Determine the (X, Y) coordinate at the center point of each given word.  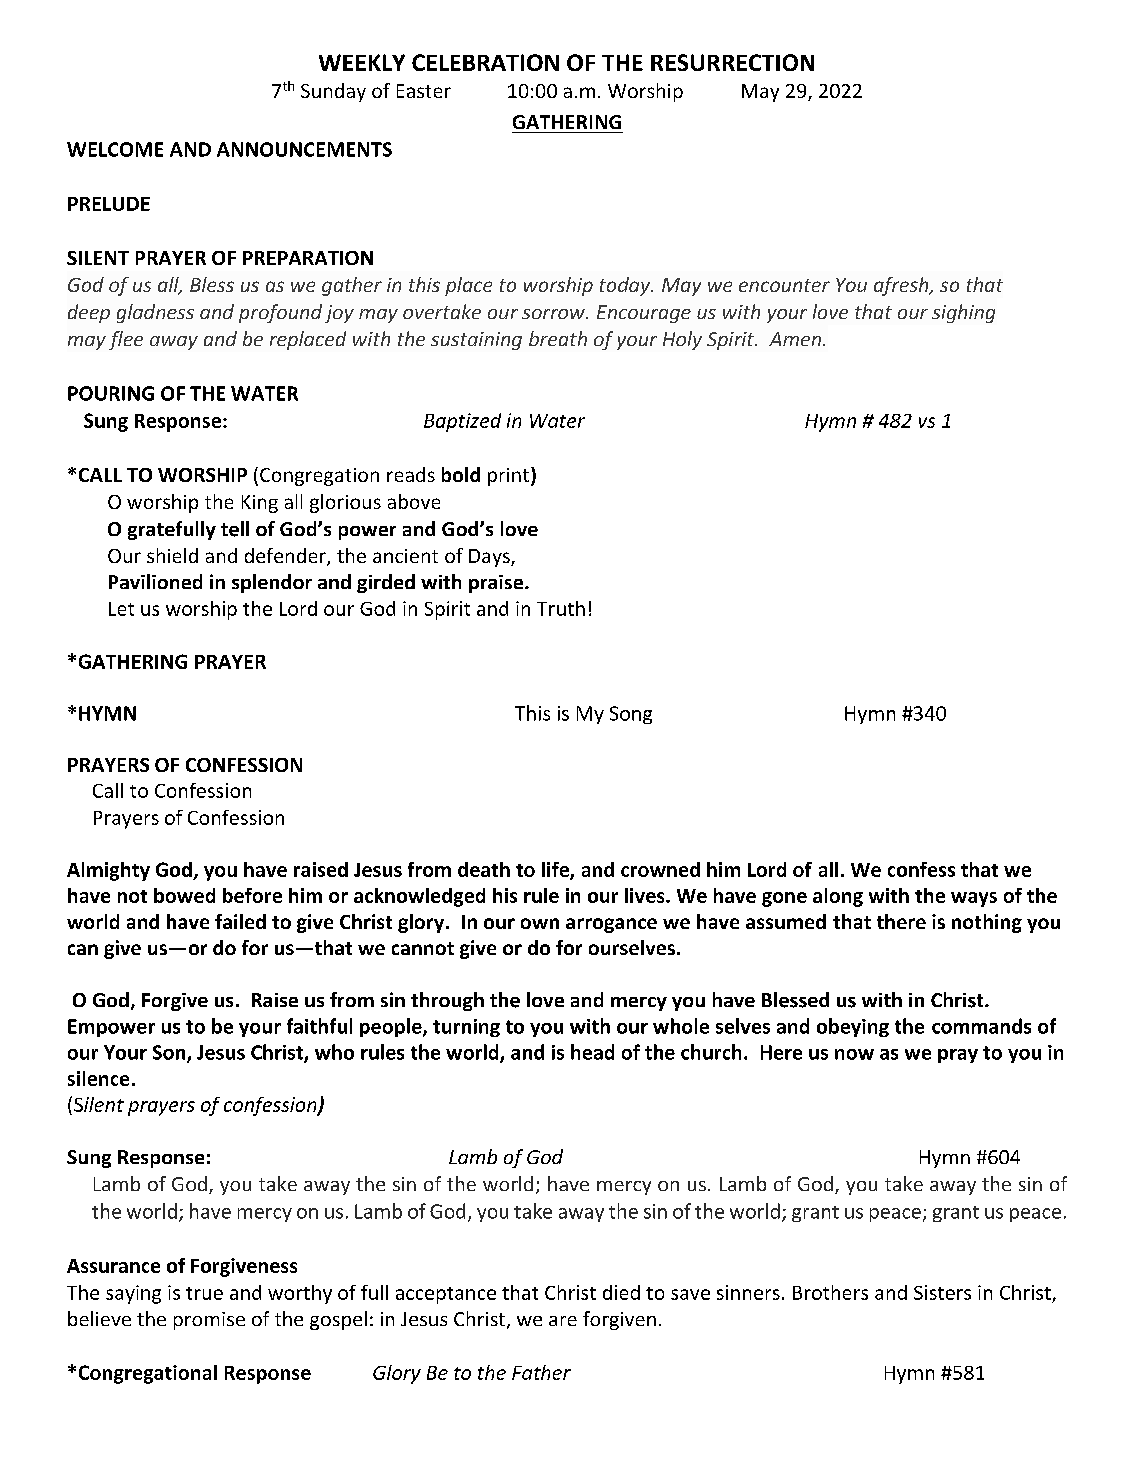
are (563, 1321)
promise (209, 1321)
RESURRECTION (732, 62)
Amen (795, 339)
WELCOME (115, 149)
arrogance (611, 925)
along (838, 897)
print (510, 476)
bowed (184, 895)
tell (235, 529)
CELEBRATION (485, 62)
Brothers (830, 1292)
